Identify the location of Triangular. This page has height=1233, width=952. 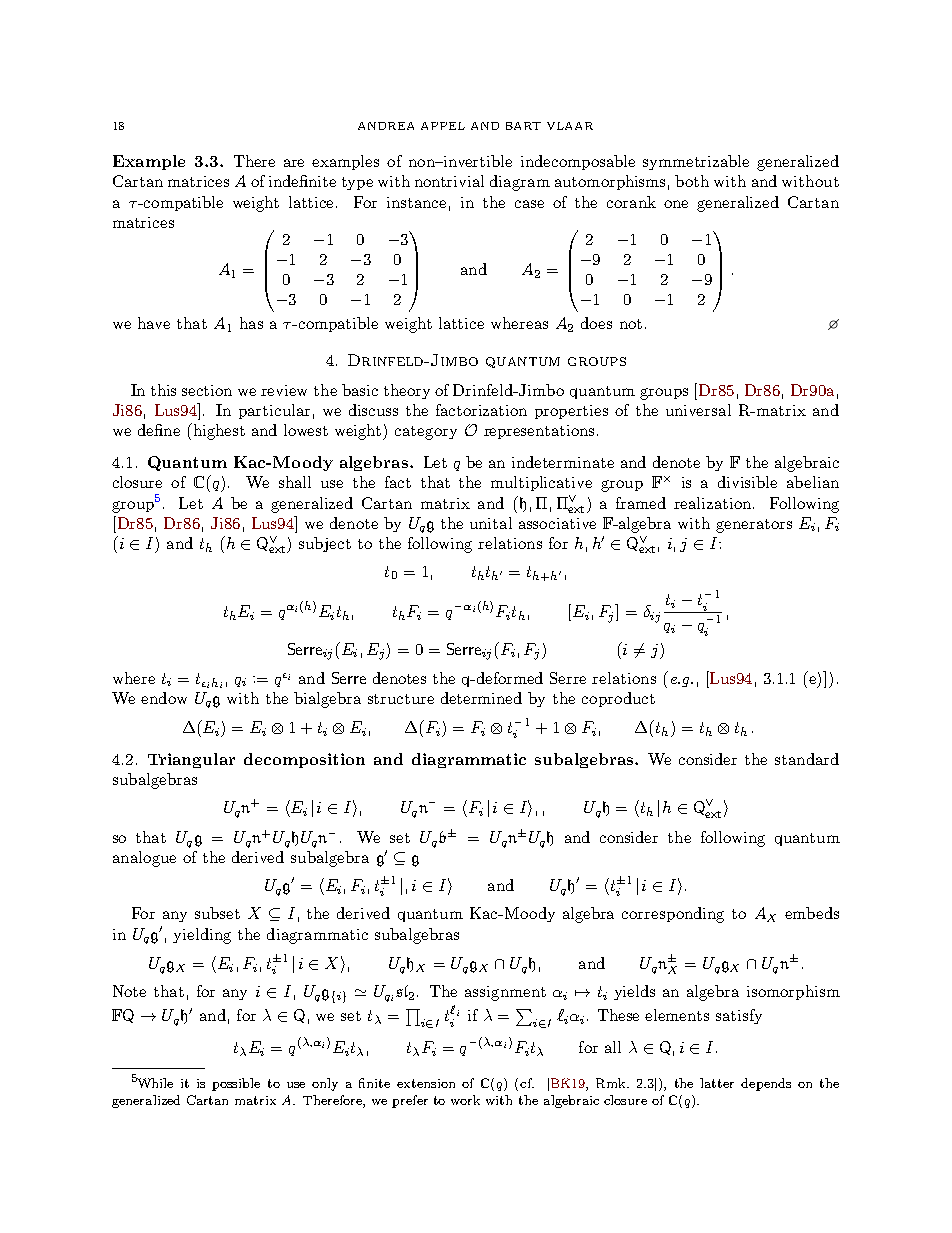
(191, 760).
